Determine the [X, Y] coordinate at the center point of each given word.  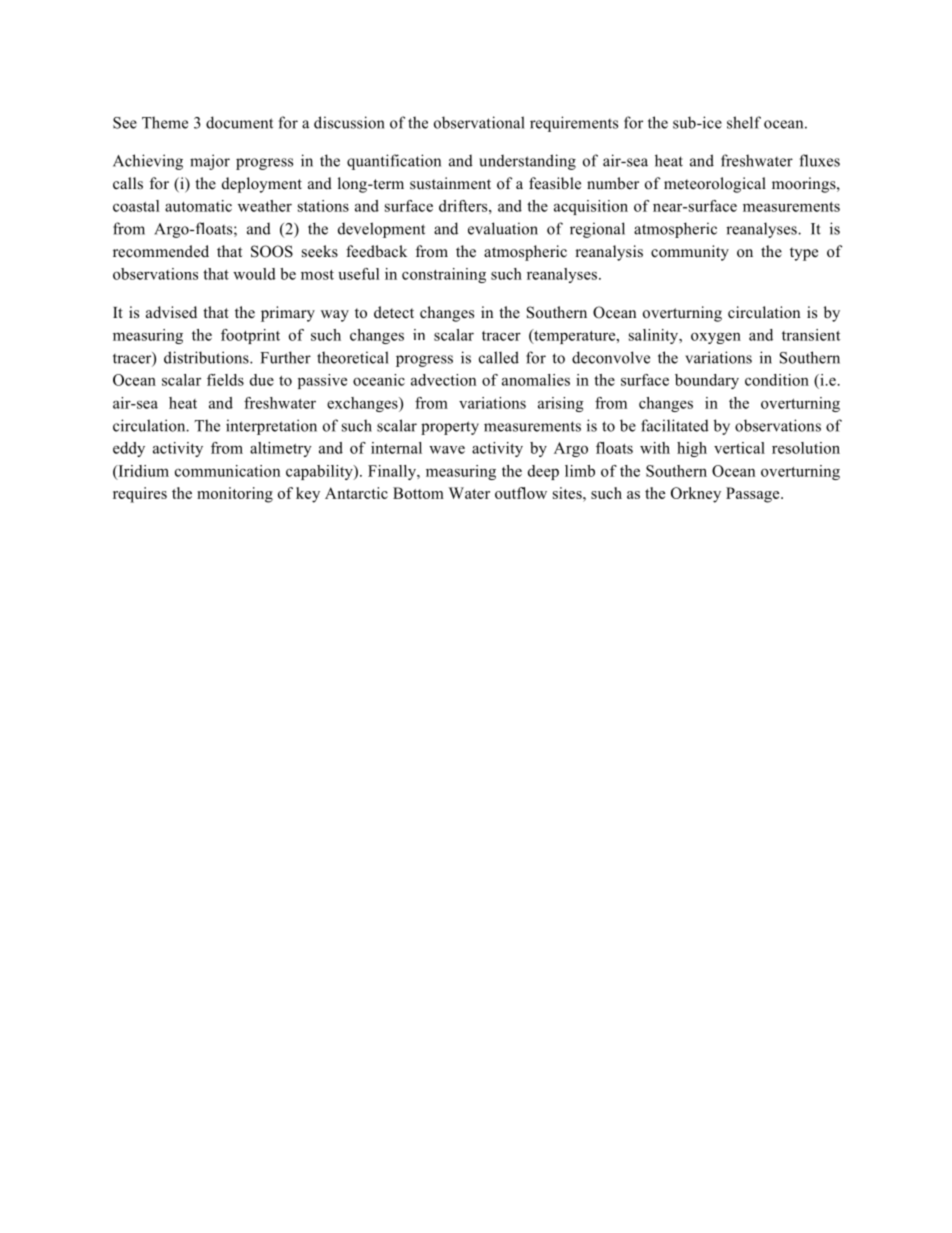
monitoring [235, 495]
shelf [744, 122]
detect [394, 312]
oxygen [716, 338]
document [239, 122]
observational [479, 122]
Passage [754, 495]
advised [171, 312]
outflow [521, 493]
